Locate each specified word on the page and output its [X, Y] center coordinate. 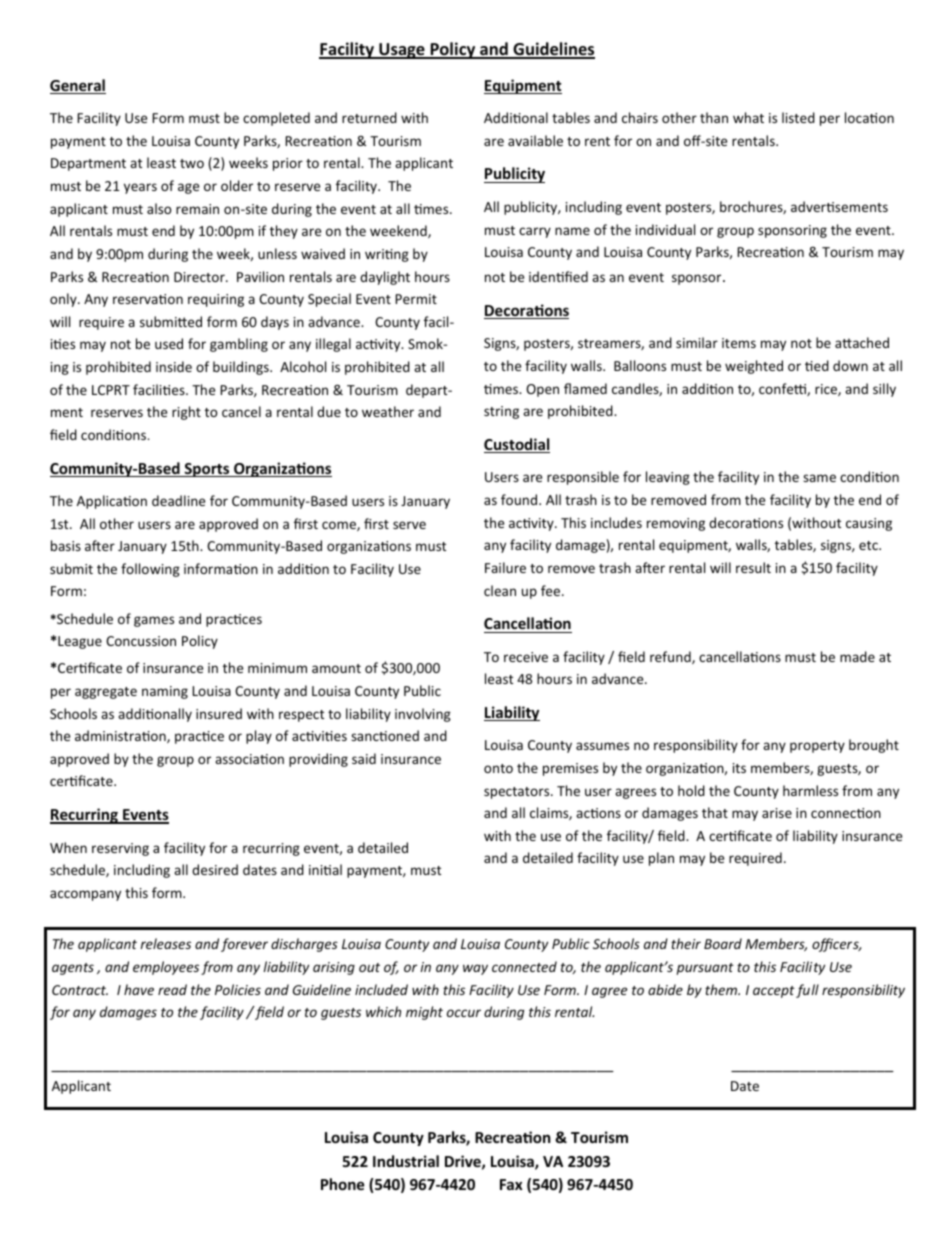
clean [500, 590]
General [78, 86]
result [753, 567]
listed [798, 117]
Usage [402, 51]
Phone [343, 1184]
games [154, 621]
